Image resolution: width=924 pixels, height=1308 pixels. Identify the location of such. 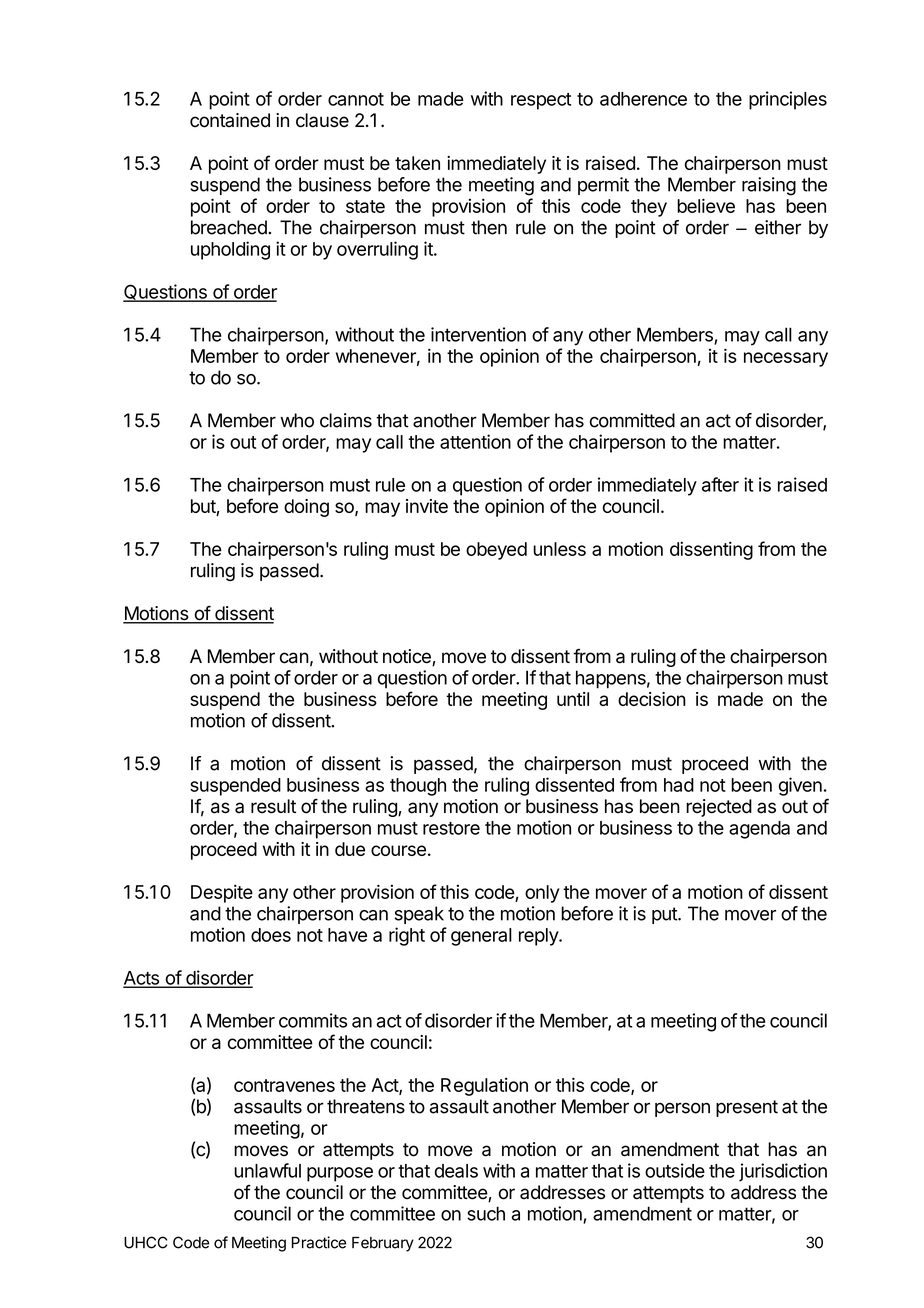
(486, 1213).
